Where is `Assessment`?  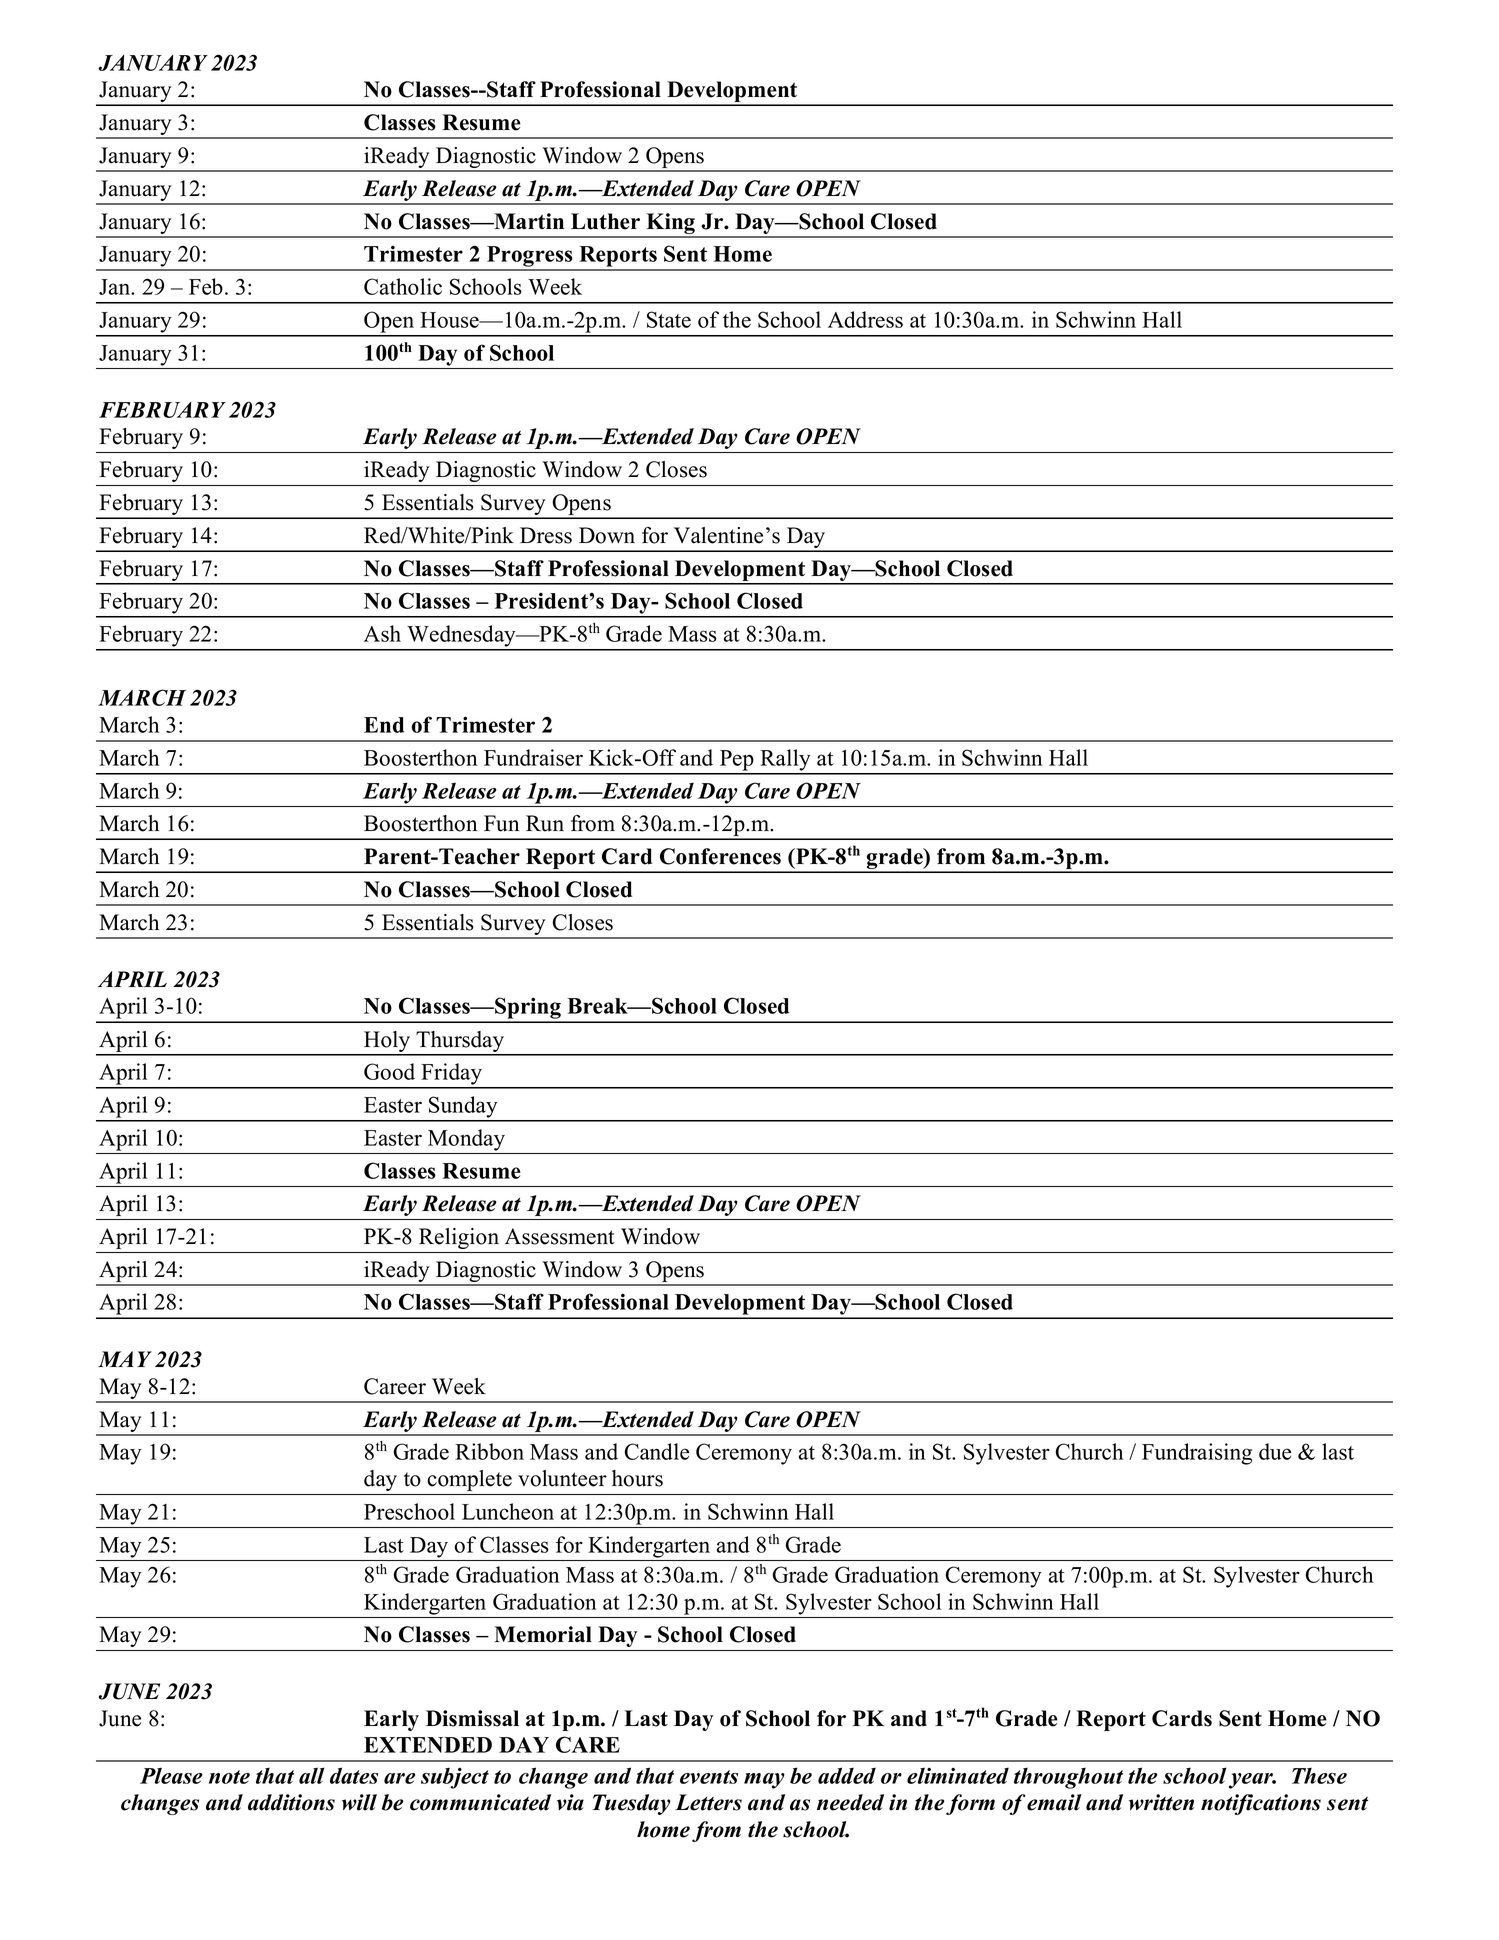
Assessment is located at coordinates (560, 1236).
